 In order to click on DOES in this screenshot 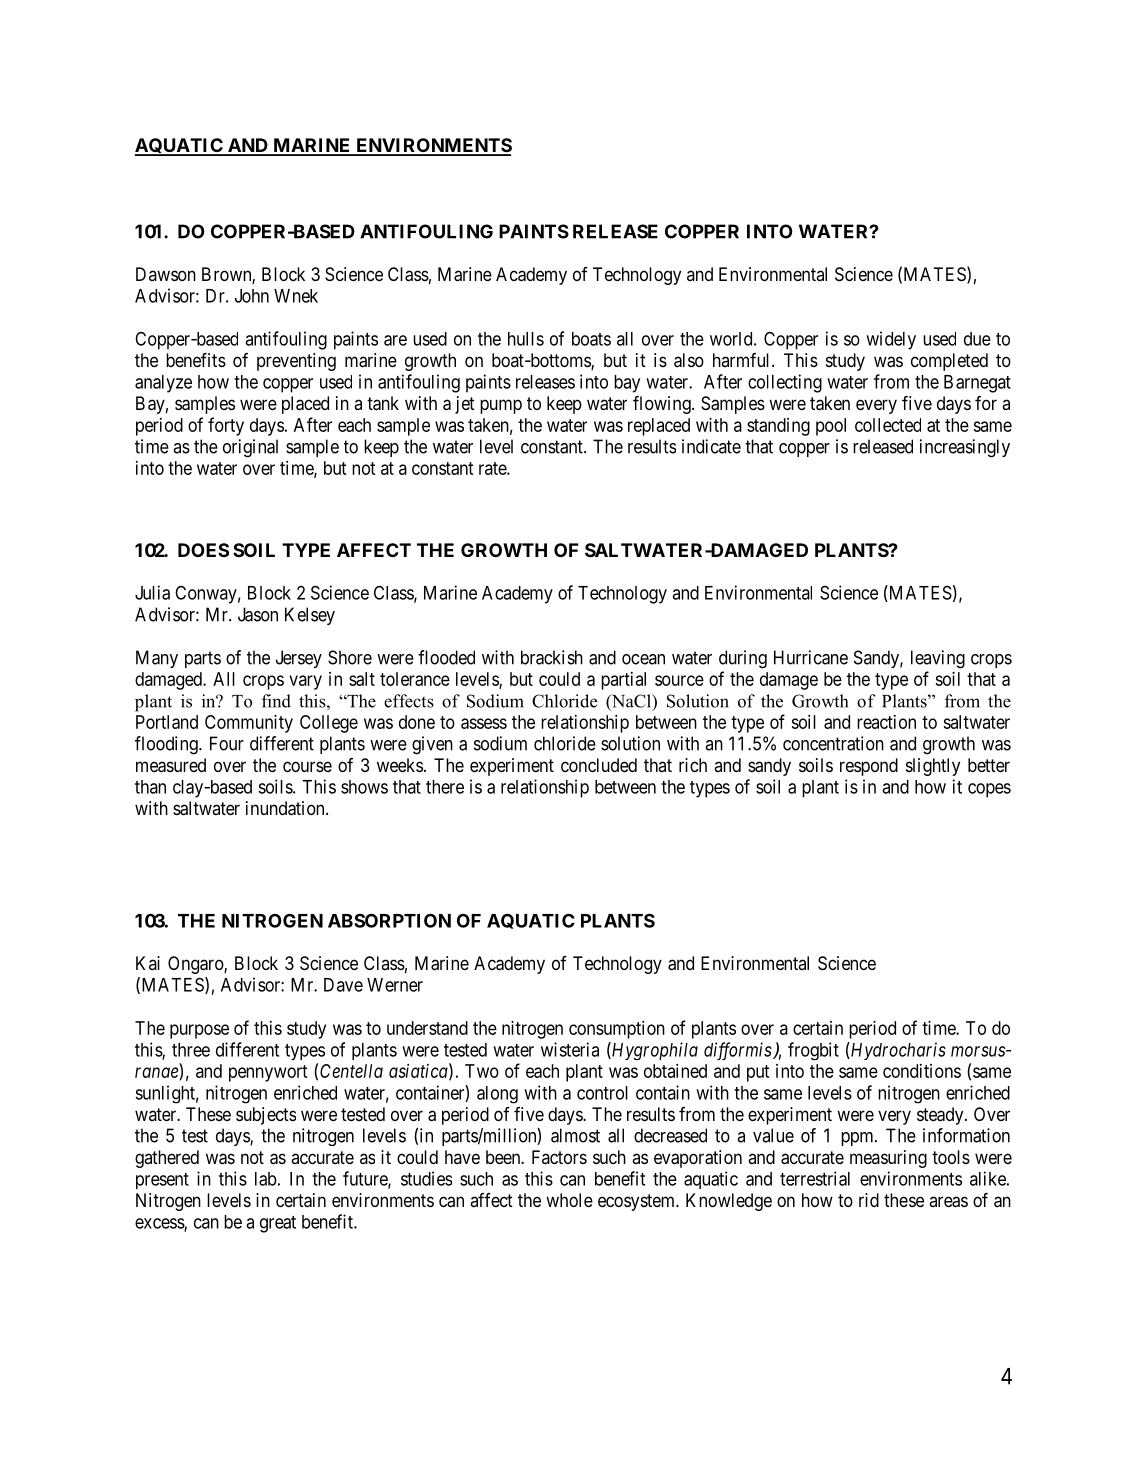, I will do `click(203, 550)`.
